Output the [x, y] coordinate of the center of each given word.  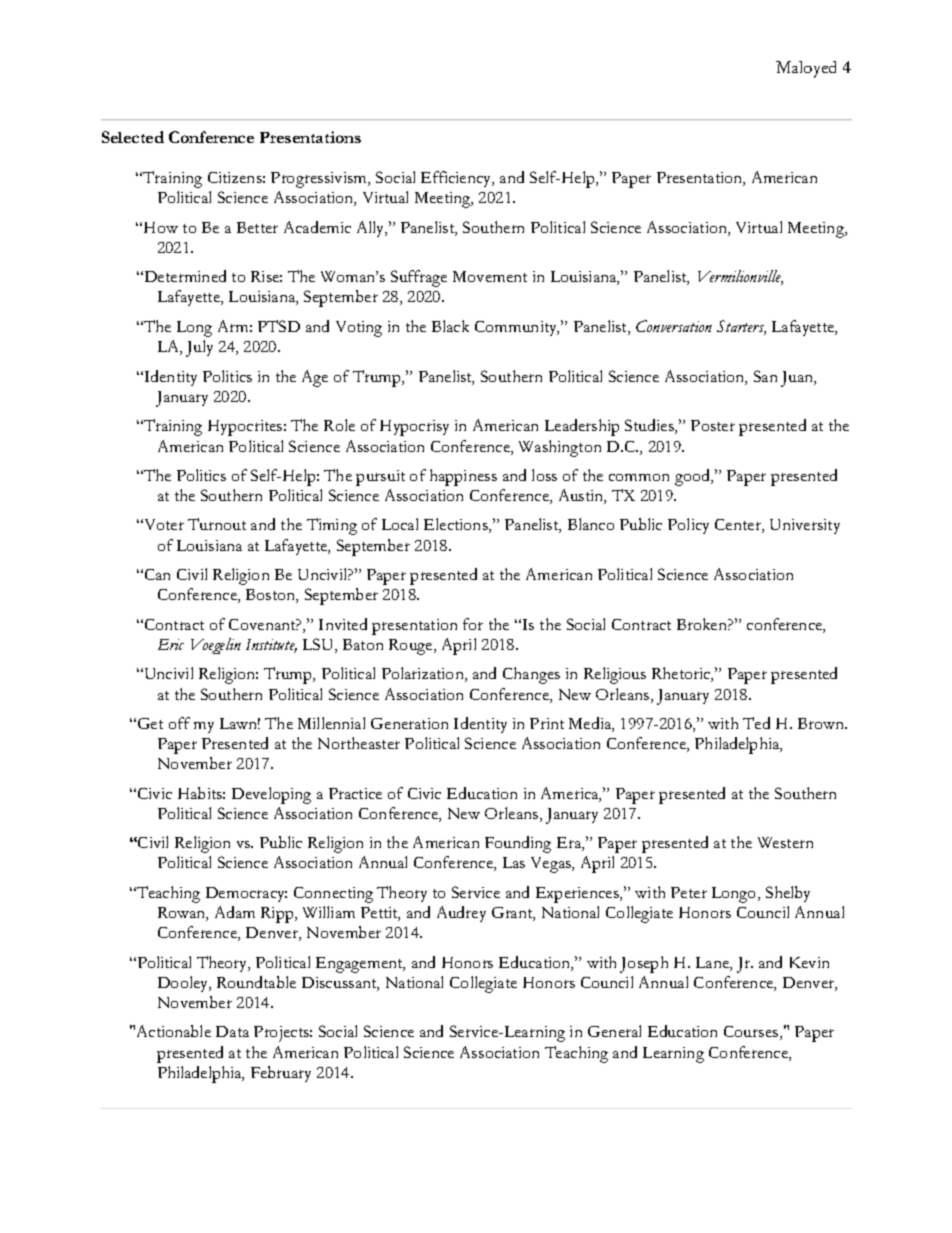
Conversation [674, 326]
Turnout [217, 524]
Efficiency [457, 179]
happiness [463, 477]
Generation [409, 723]
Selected [133, 137]
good [694, 477]
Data [232, 1031]
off [179, 723]
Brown [822, 723]
